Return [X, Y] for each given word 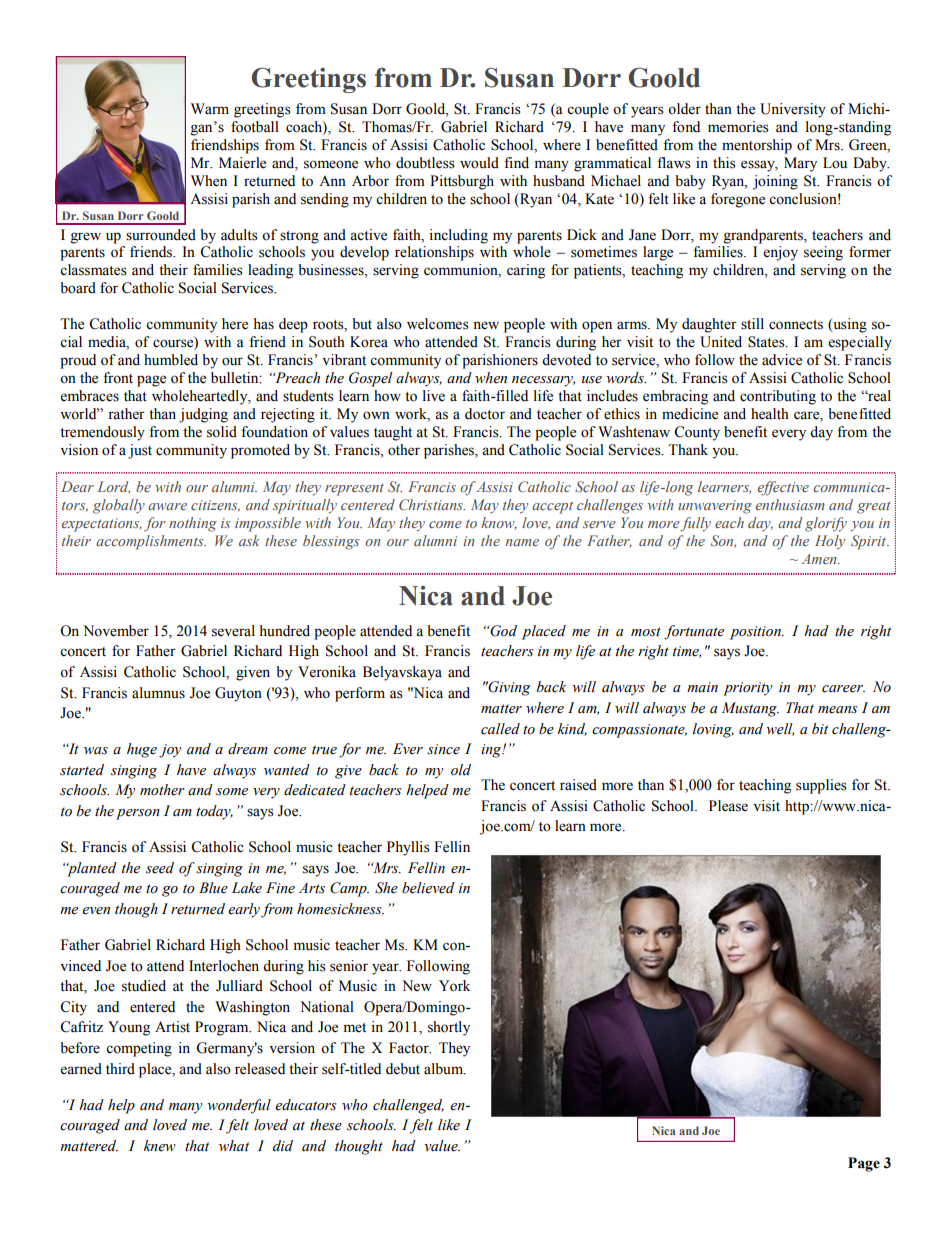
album [445, 1069]
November [116, 631]
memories [738, 127]
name [522, 542]
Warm [210, 108]
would [479, 163]
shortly [449, 1028]
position [756, 633]
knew [160, 1146]
